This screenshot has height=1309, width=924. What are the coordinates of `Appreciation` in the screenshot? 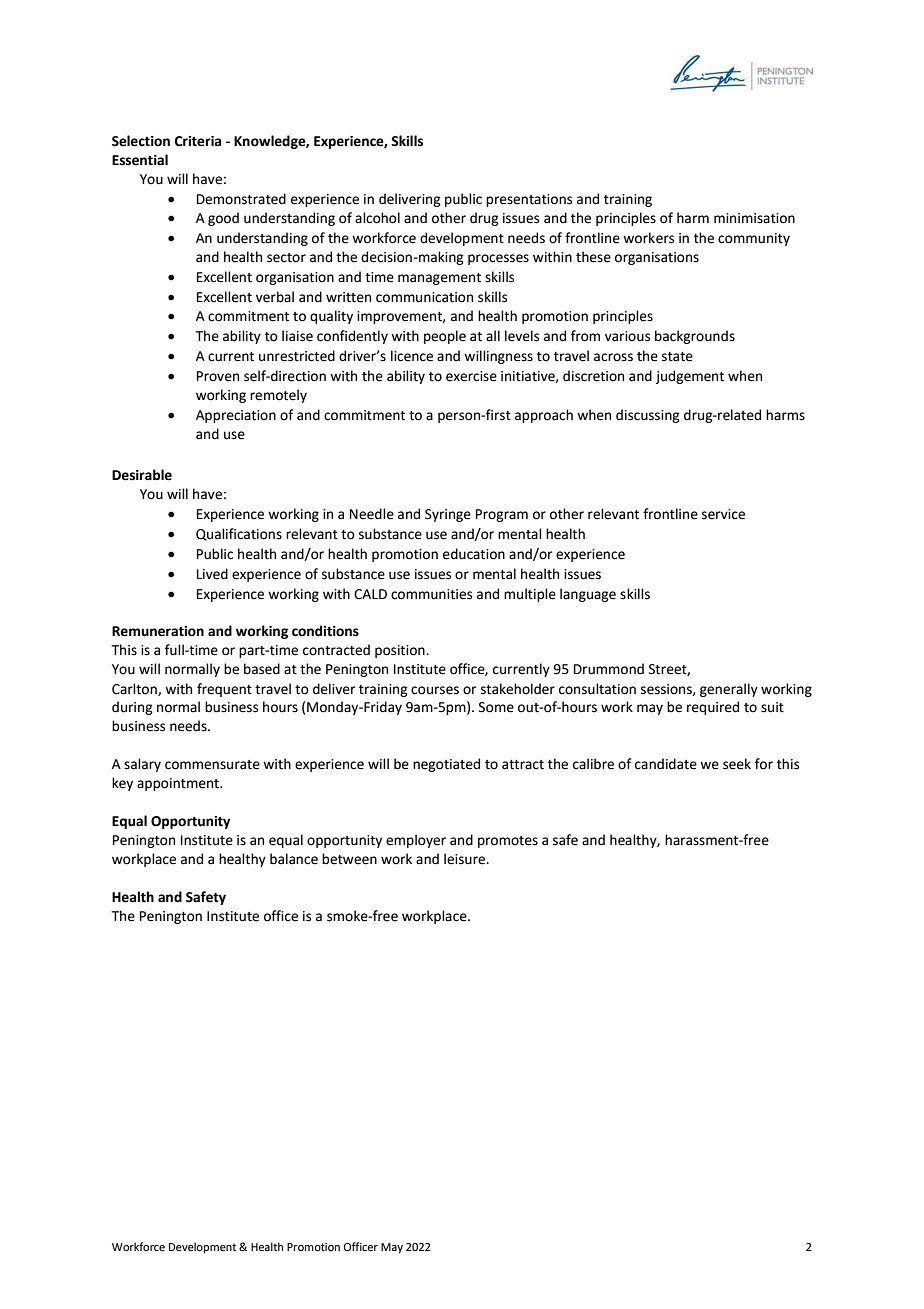 It's located at (236, 416).
